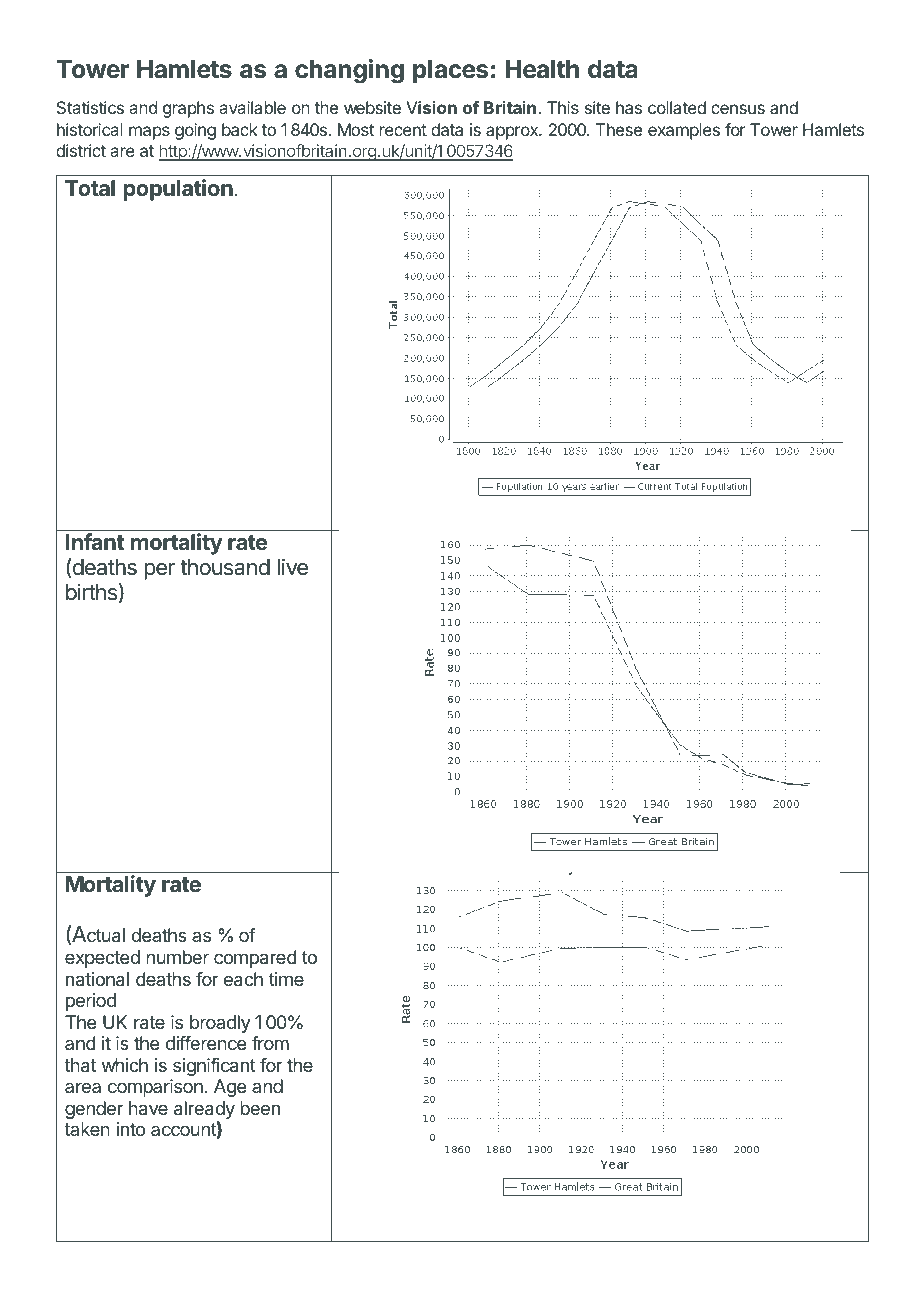 The width and height of the screenshot is (924, 1308). I want to click on from, so click(270, 1043).
